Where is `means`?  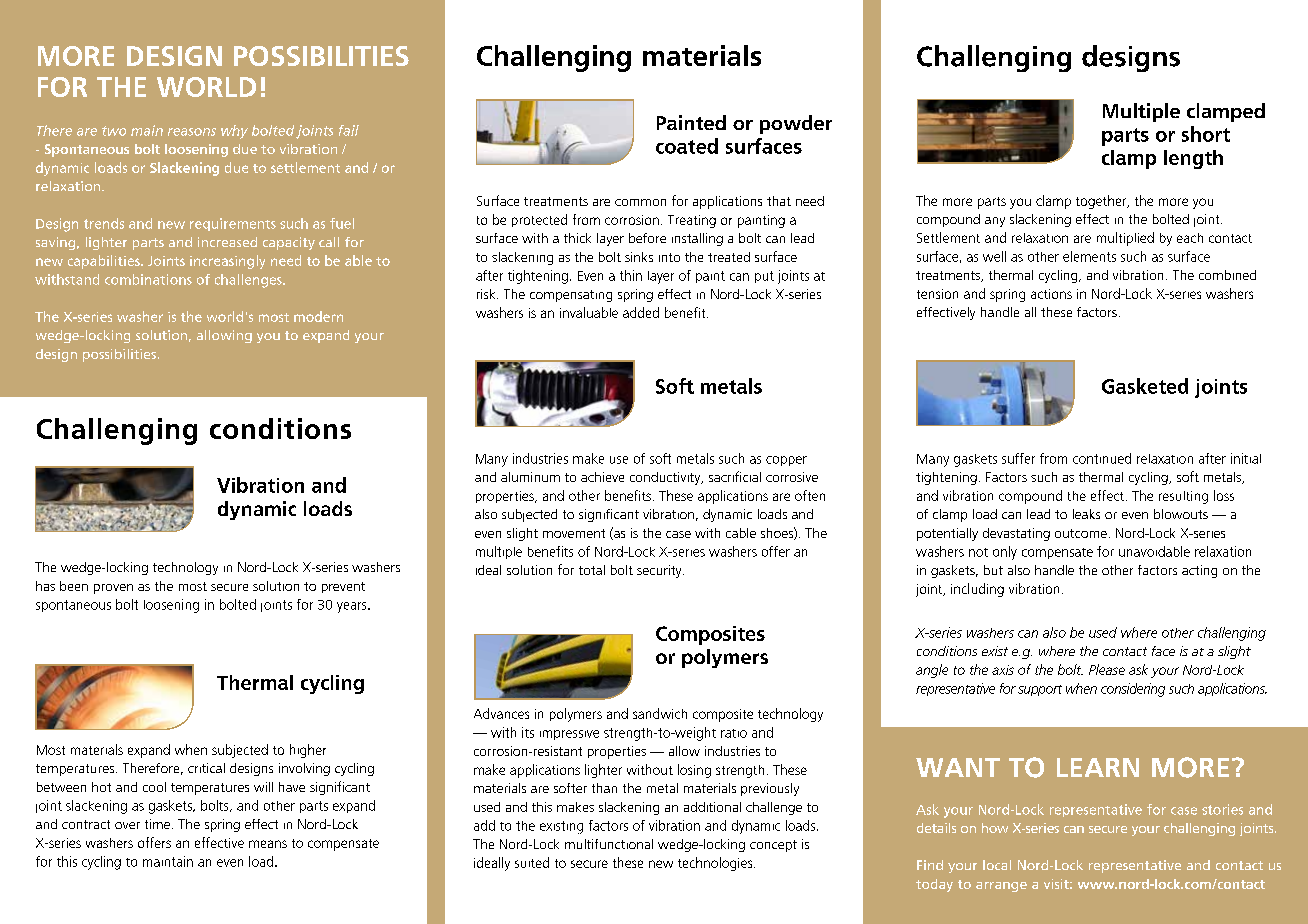 means is located at coordinates (268, 844).
